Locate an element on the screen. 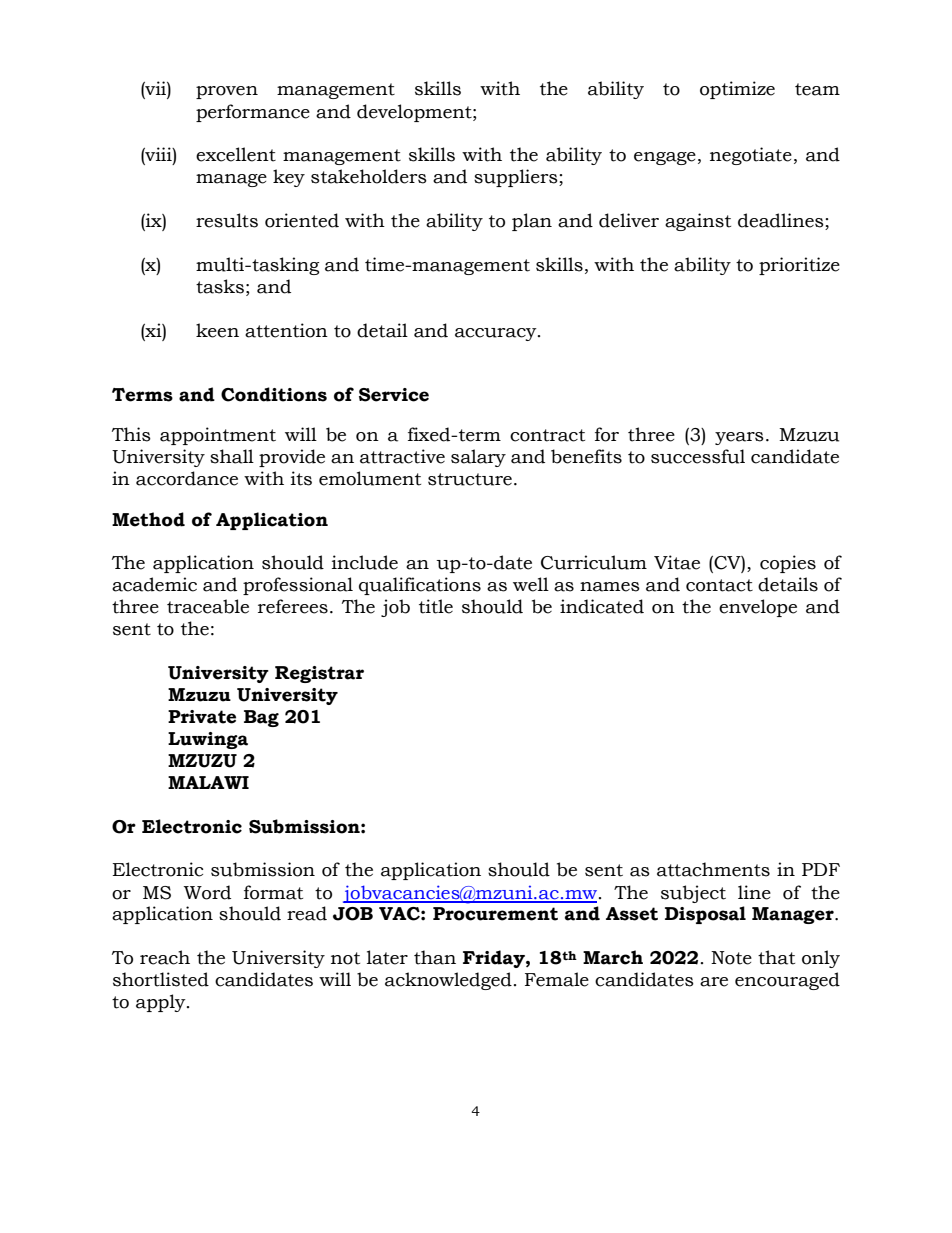 The height and width of the screenshot is (1233, 952). Private is located at coordinates (202, 717).
